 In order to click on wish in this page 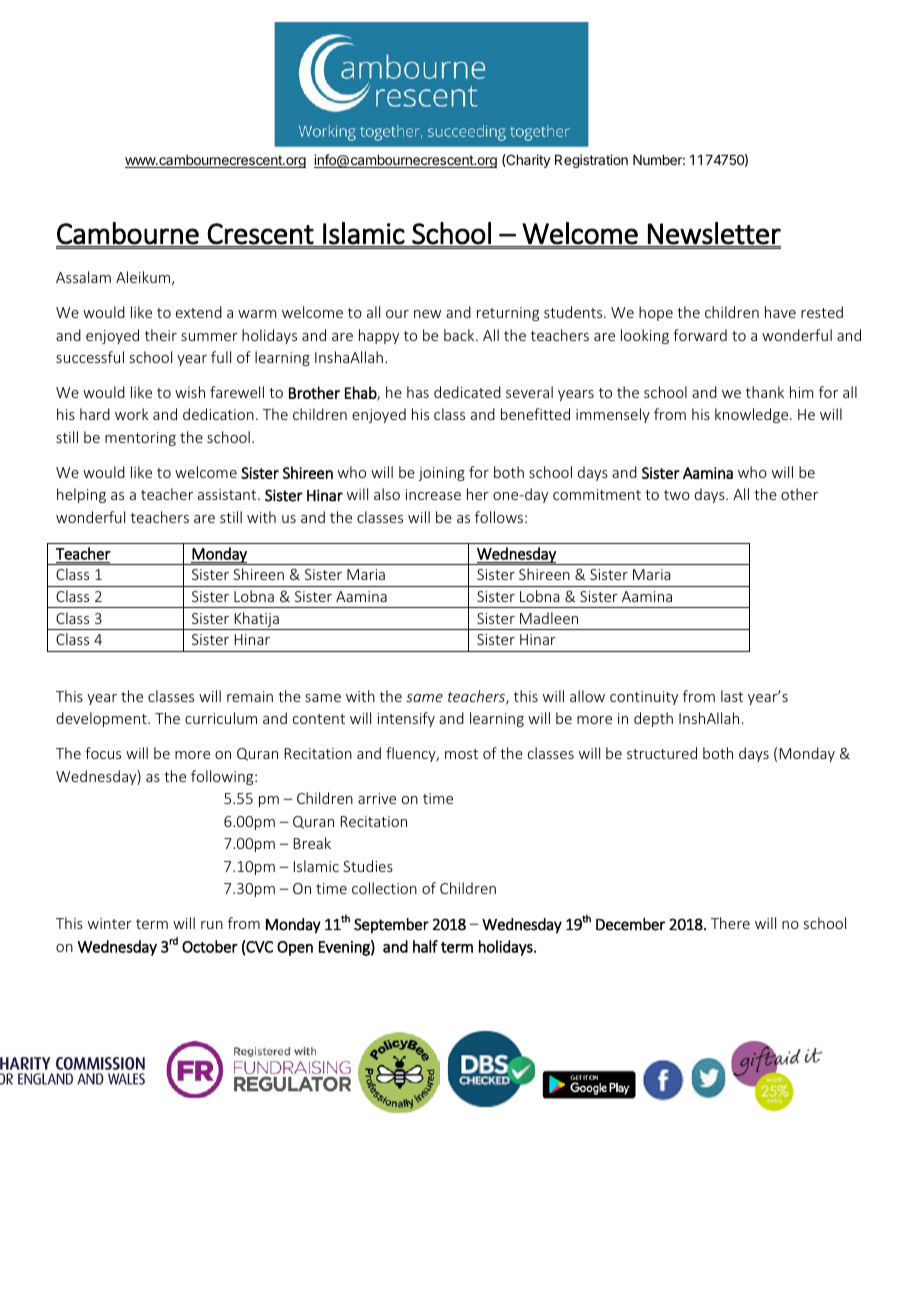, I will do `click(190, 392)`.
